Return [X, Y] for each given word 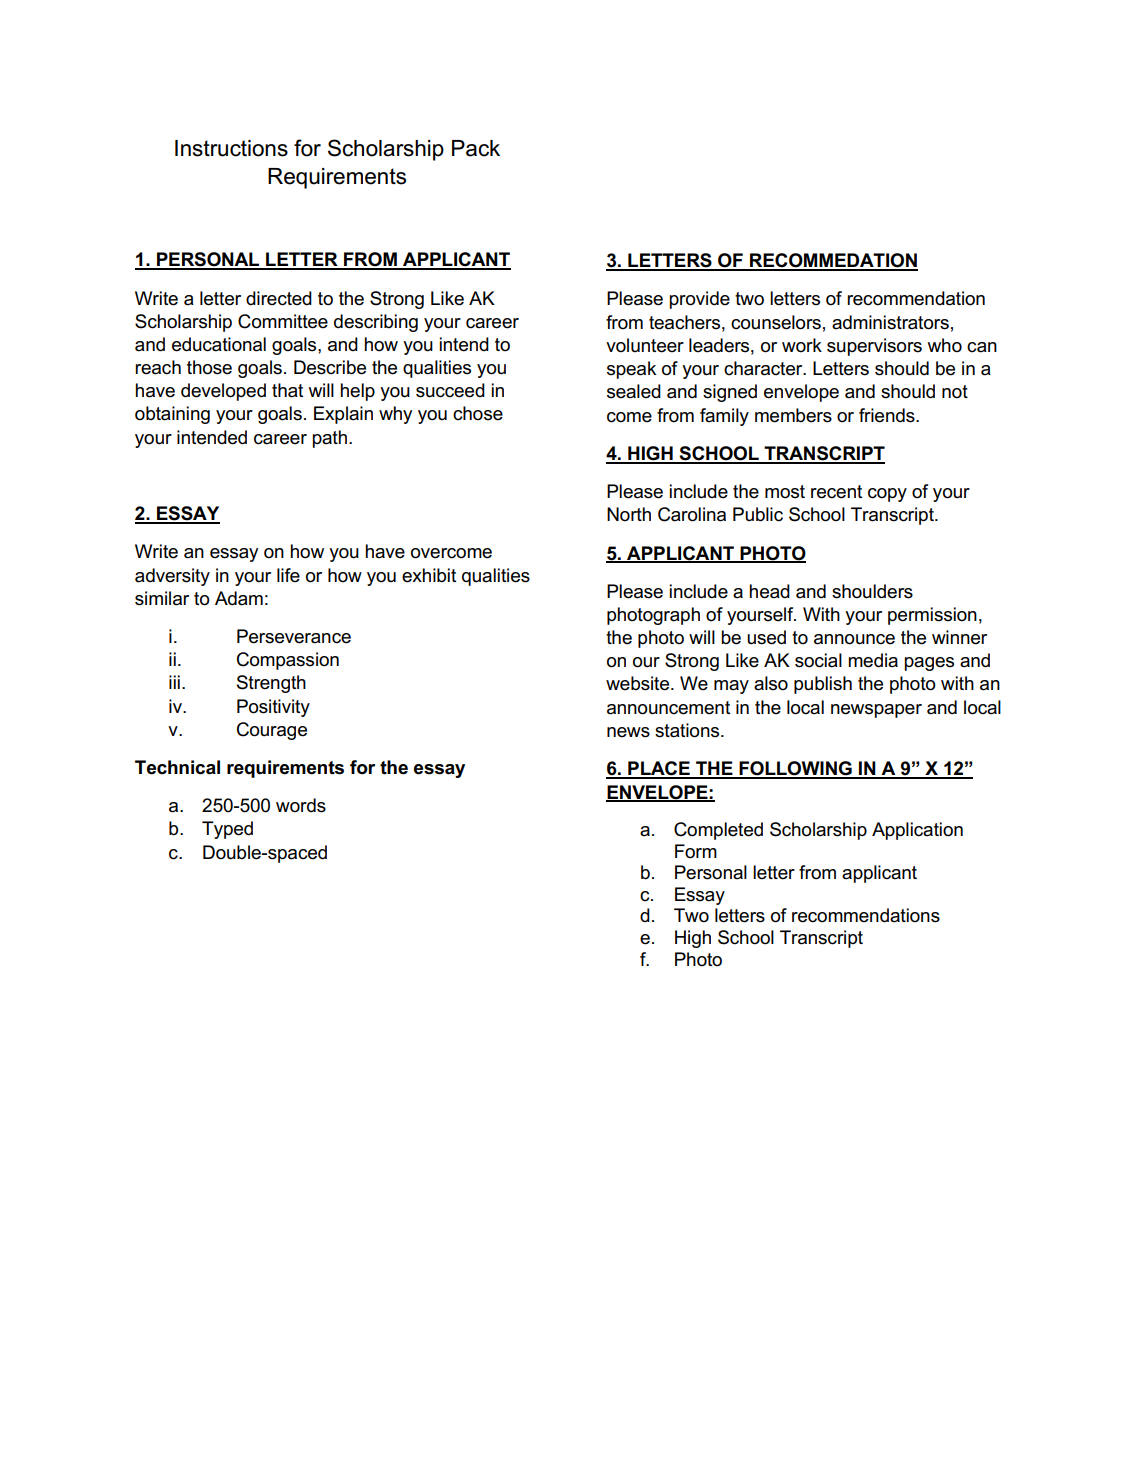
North [629, 514]
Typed [227, 830]
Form [696, 851]
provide [699, 300]
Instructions [231, 148]
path [331, 439]
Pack [476, 148]
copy [887, 495]
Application [917, 831]
